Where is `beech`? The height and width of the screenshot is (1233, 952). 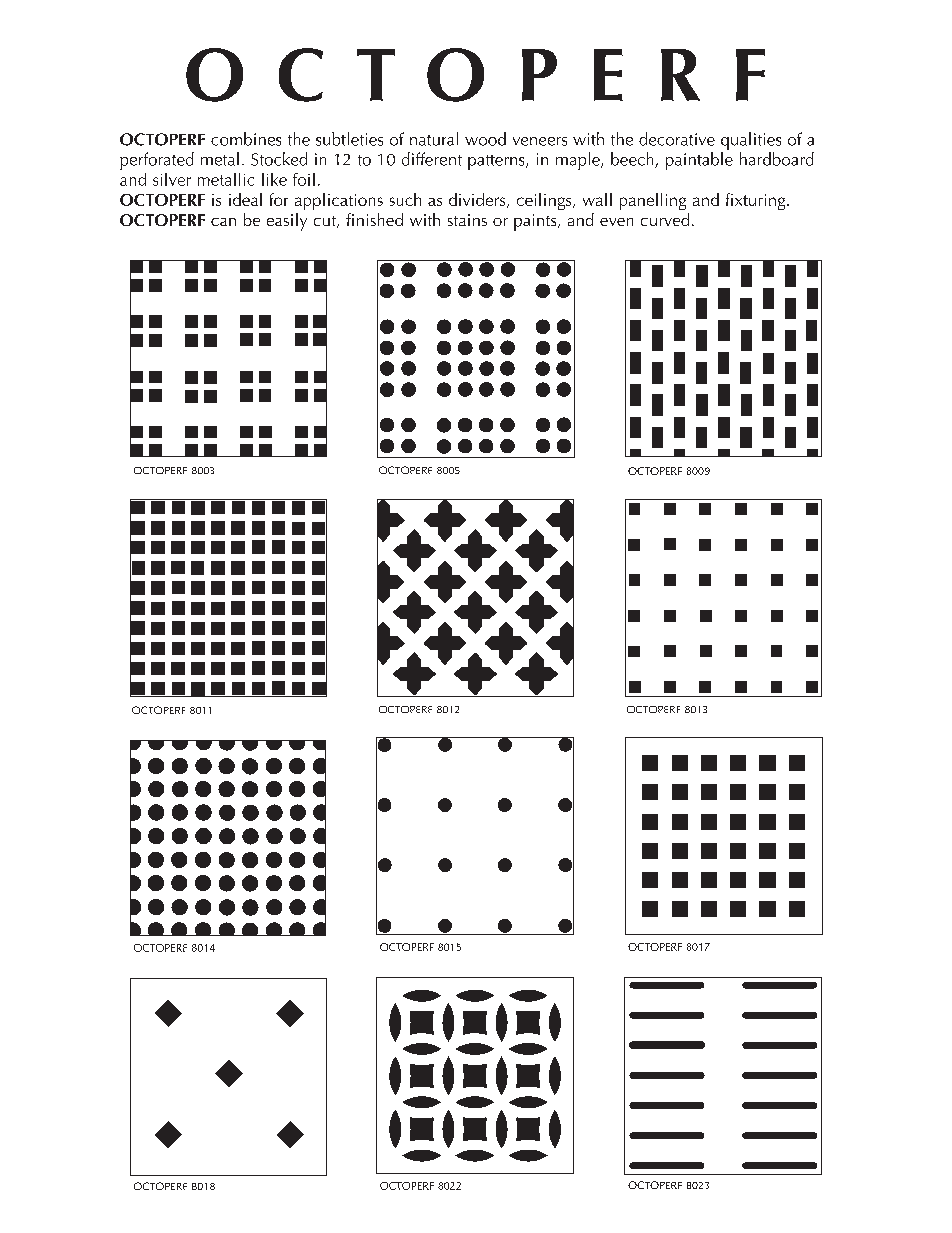 beech is located at coordinates (633, 160).
